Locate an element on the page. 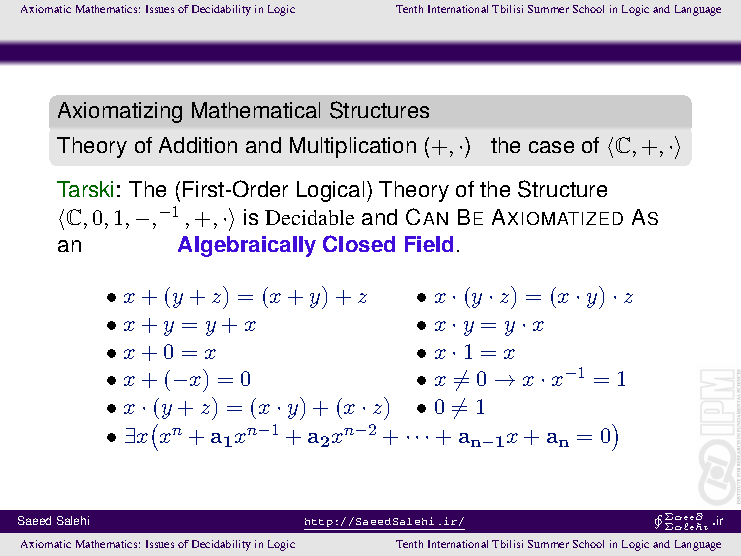 The height and width of the image is (556, 741). Closed is located at coordinates (359, 243).
